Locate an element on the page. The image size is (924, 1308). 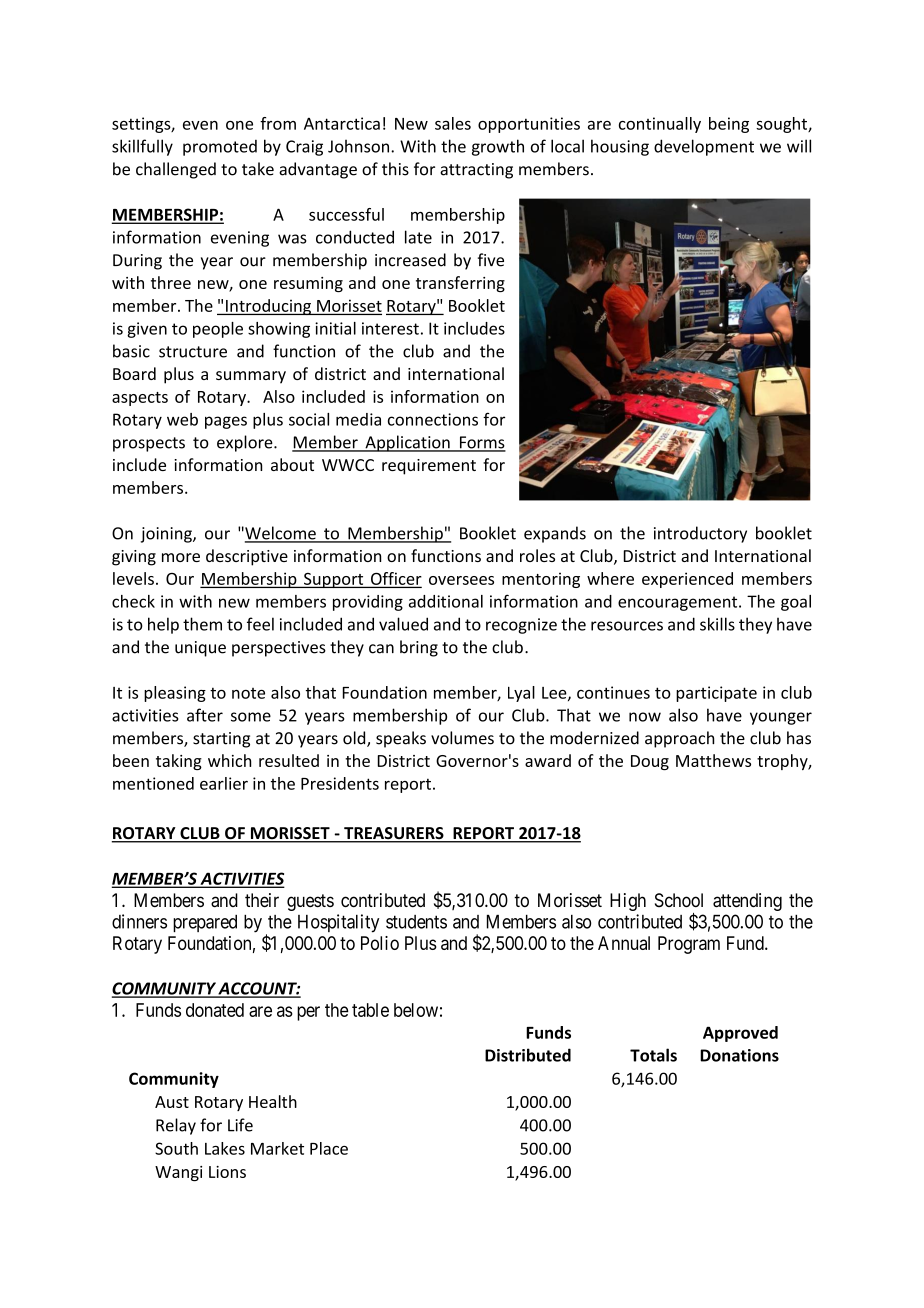
attracting is located at coordinates (476, 171).
